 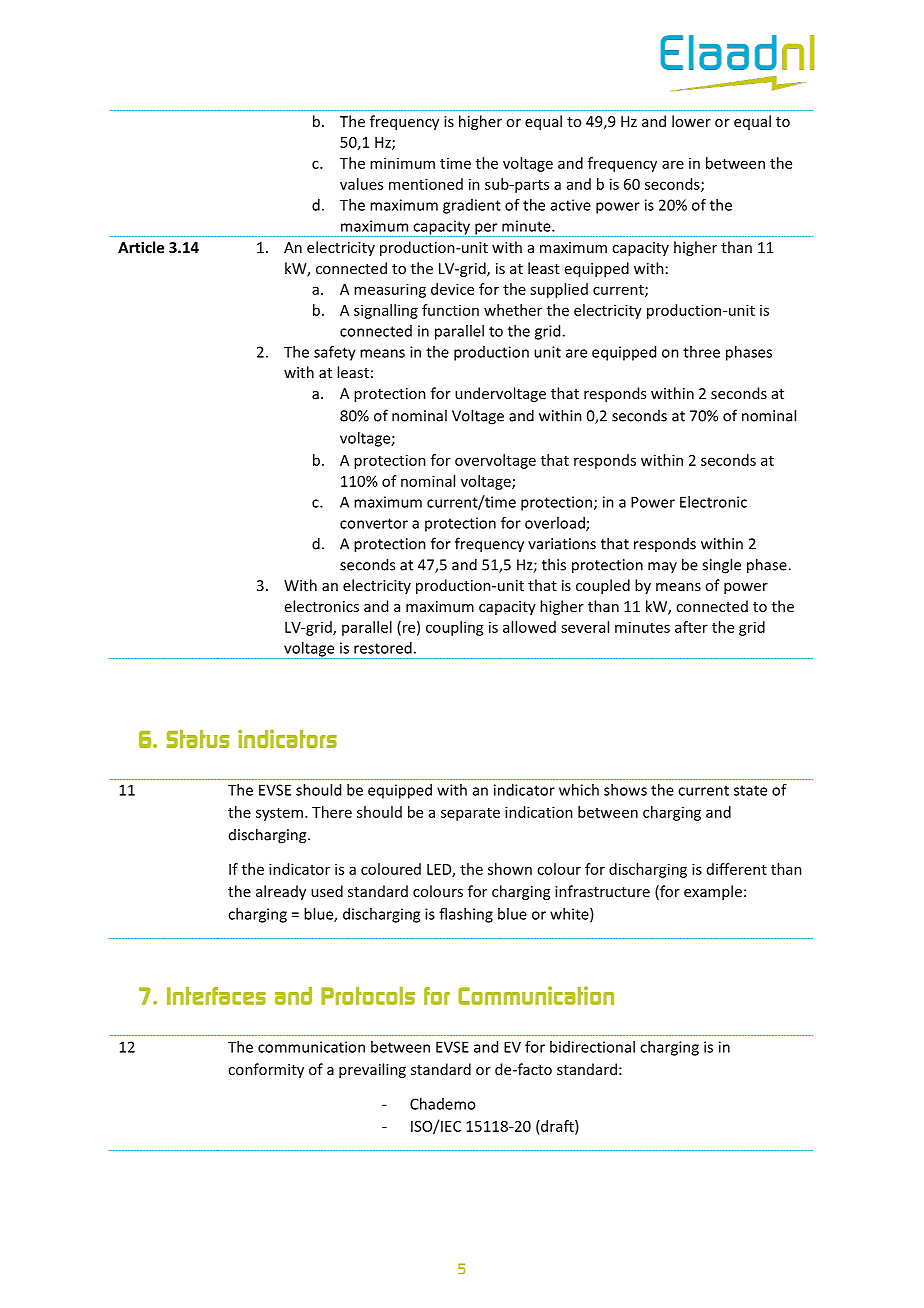 What do you see at coordinates (335, 353) in the screenshot?
I see `safety` at bounding box center [335, 353].
